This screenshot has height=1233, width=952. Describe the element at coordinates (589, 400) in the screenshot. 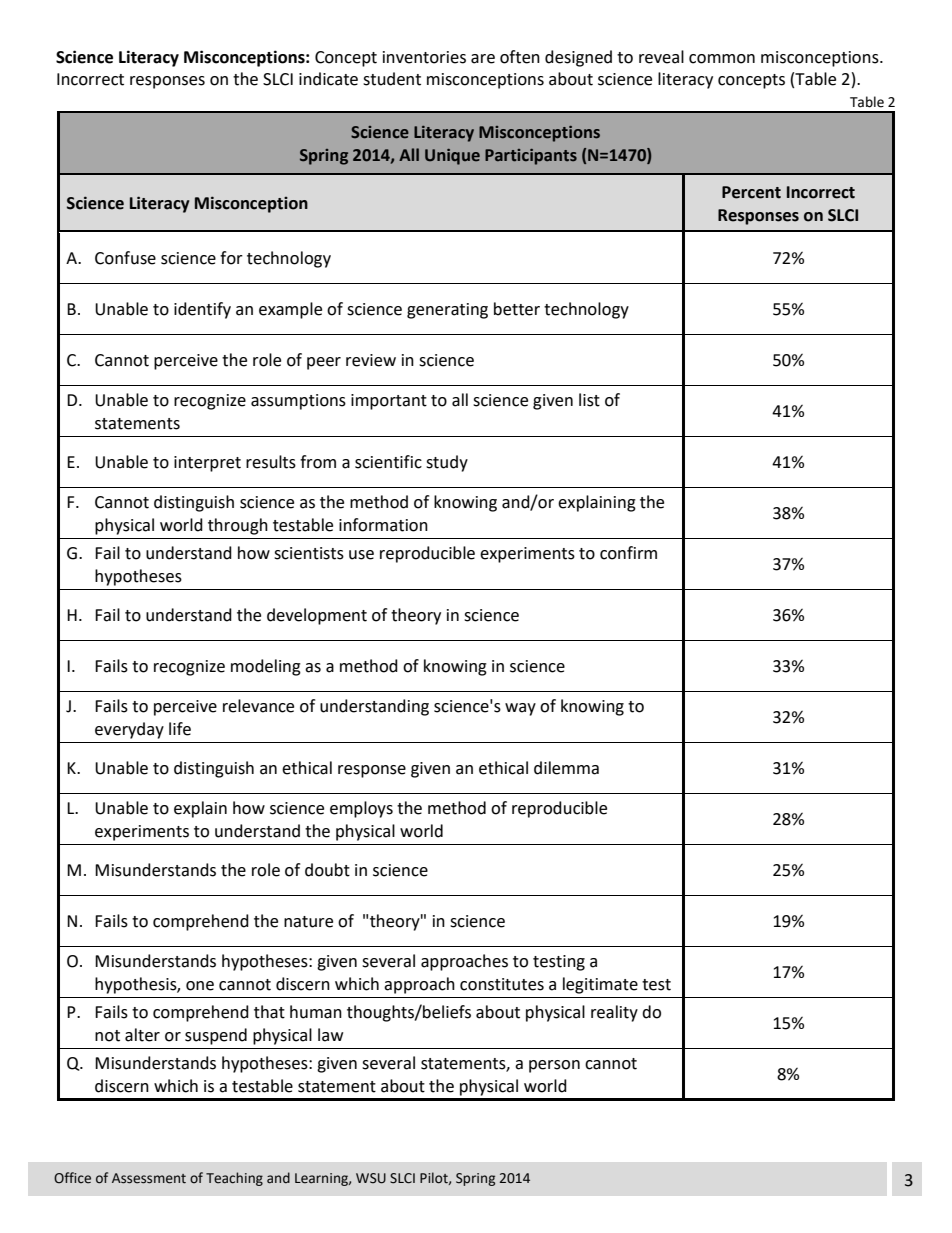

I see `list` at that location.
